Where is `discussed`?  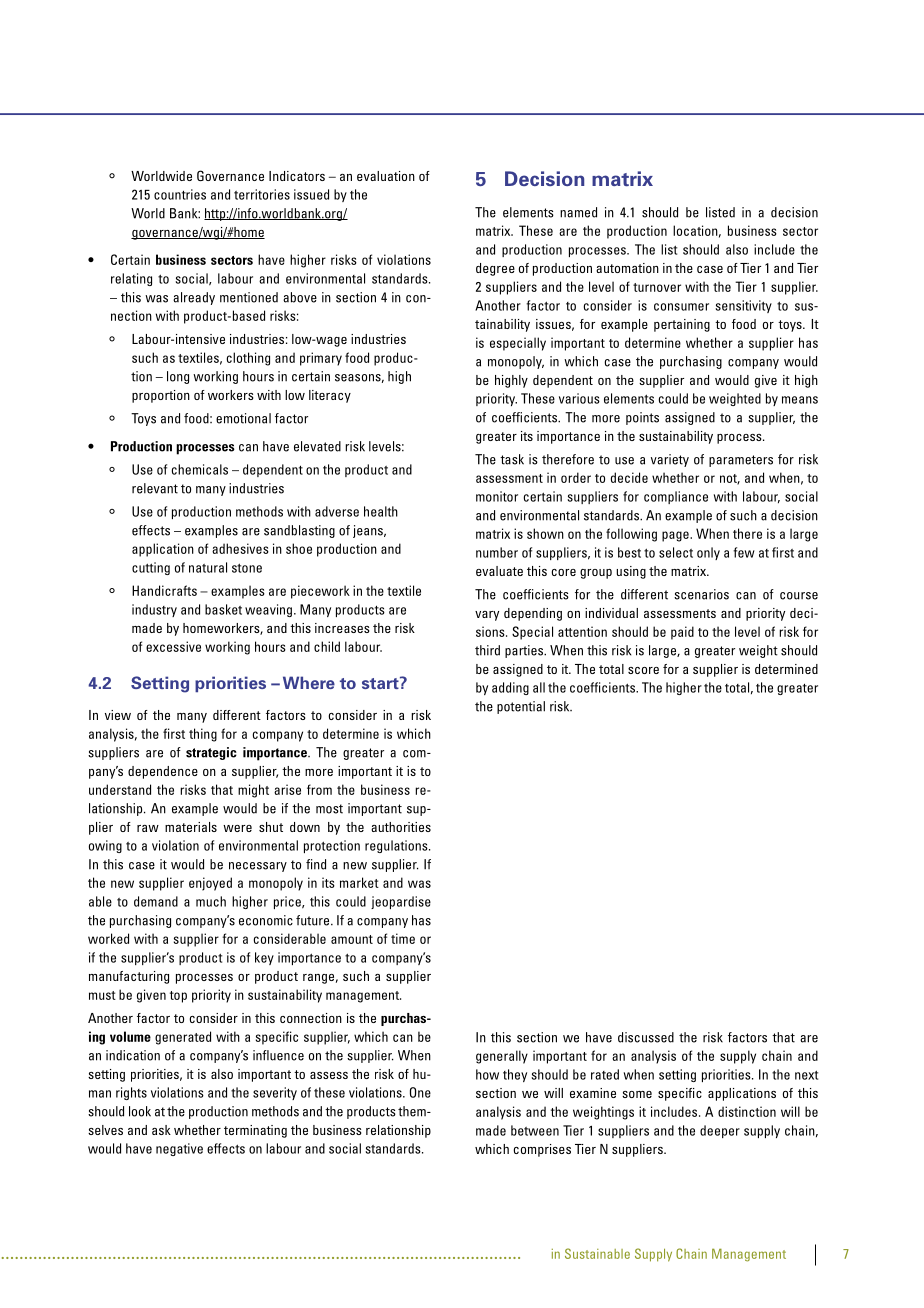
discussed is located at coordinates (646, 1037).
